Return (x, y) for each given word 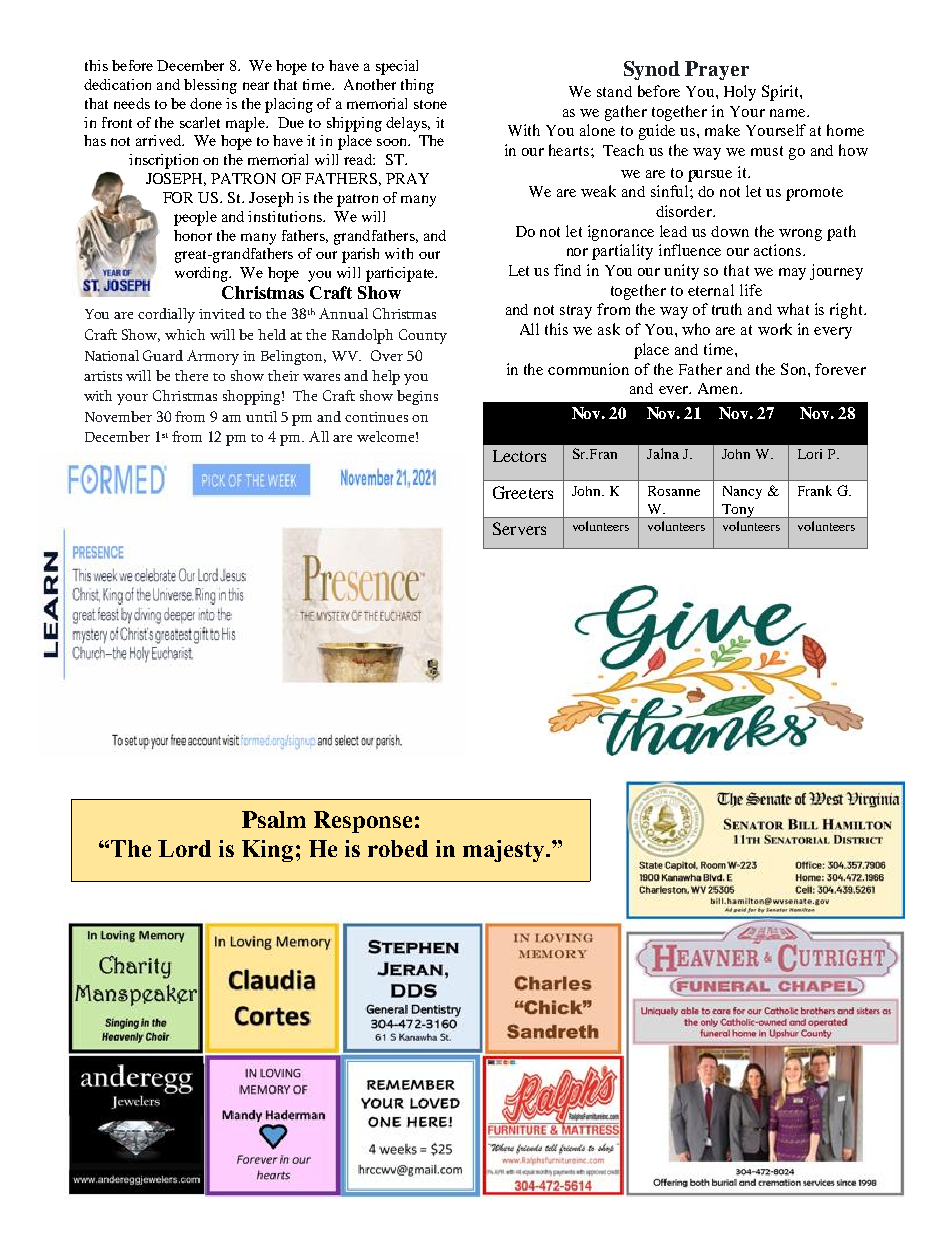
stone (430, 104)
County (423, 336)
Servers (519, 528)
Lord (184, 848)
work (775, 329)
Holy (740, 93)
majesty (505, 851)
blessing (210, 86)
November (118, 416)
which (185, 334)
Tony (738, 511)
